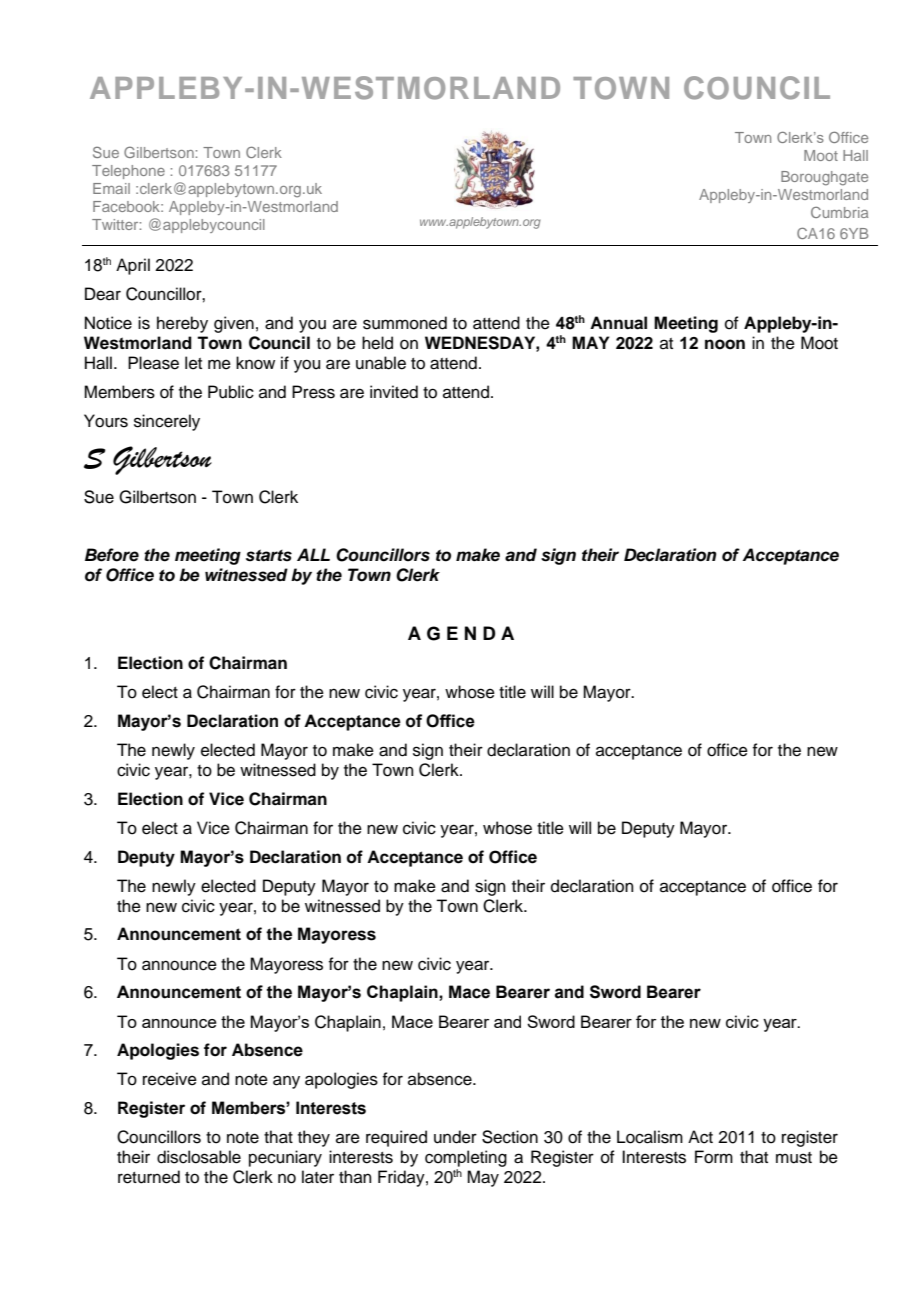 Image resolution: width=924 pixels, height=1308 pixels. What do you see at coordinates (405, 323) in the screenshot?
I see `summoned` at bounding box center [405, 323].
